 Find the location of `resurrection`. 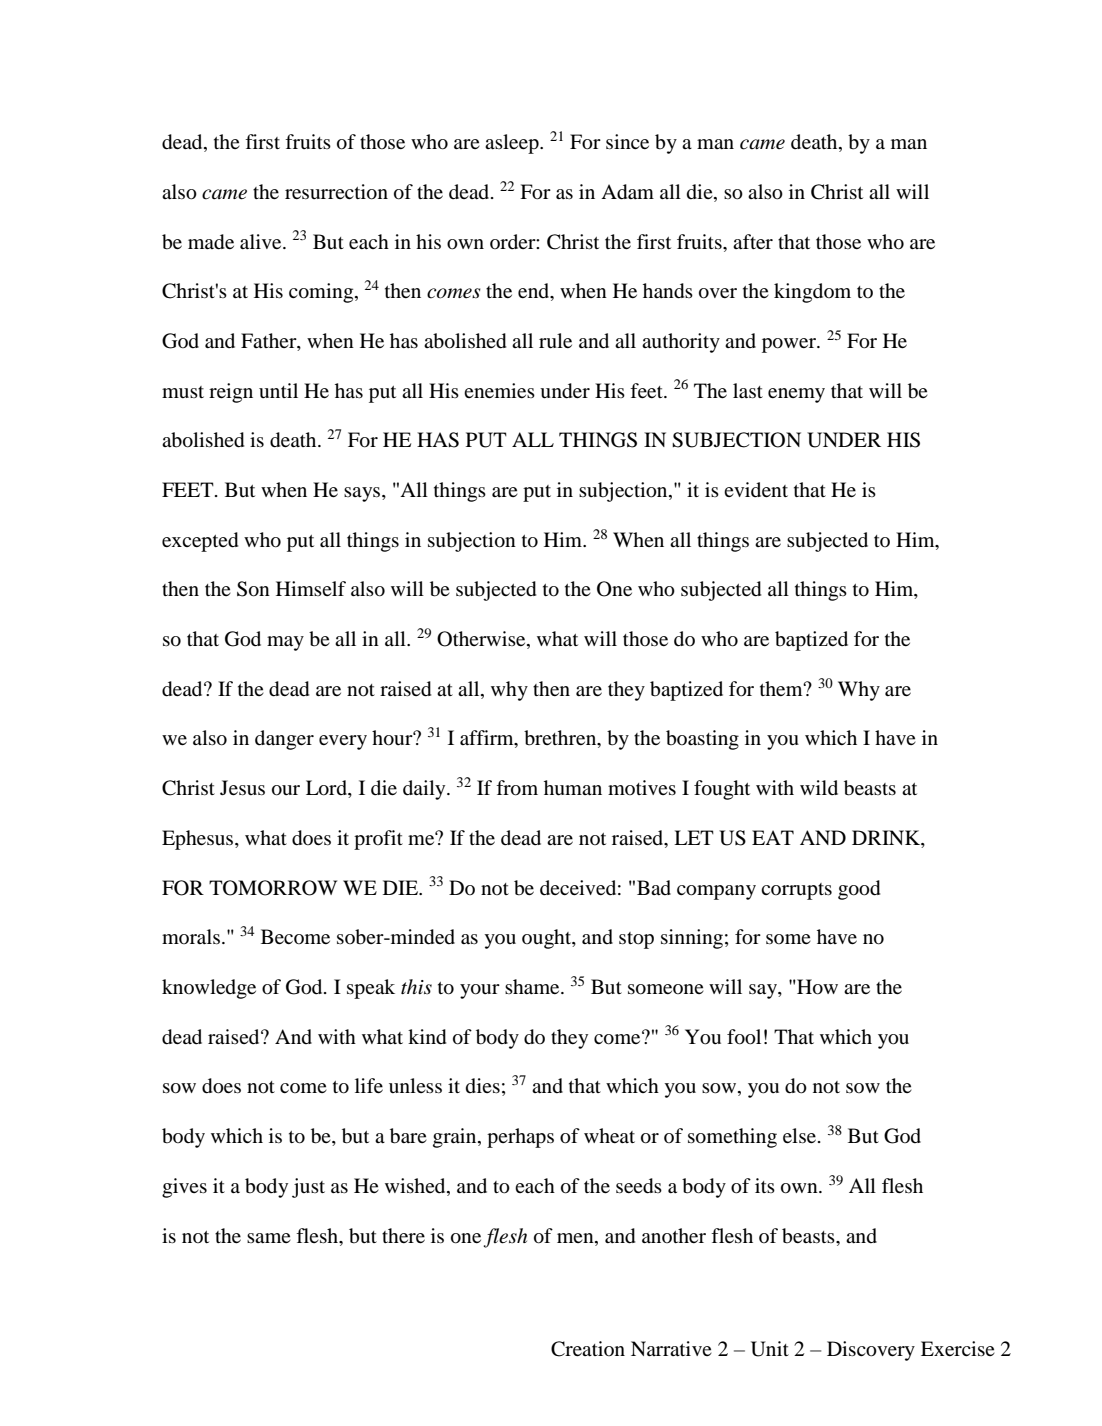

resurrection is located at coordinates (336, 192).
